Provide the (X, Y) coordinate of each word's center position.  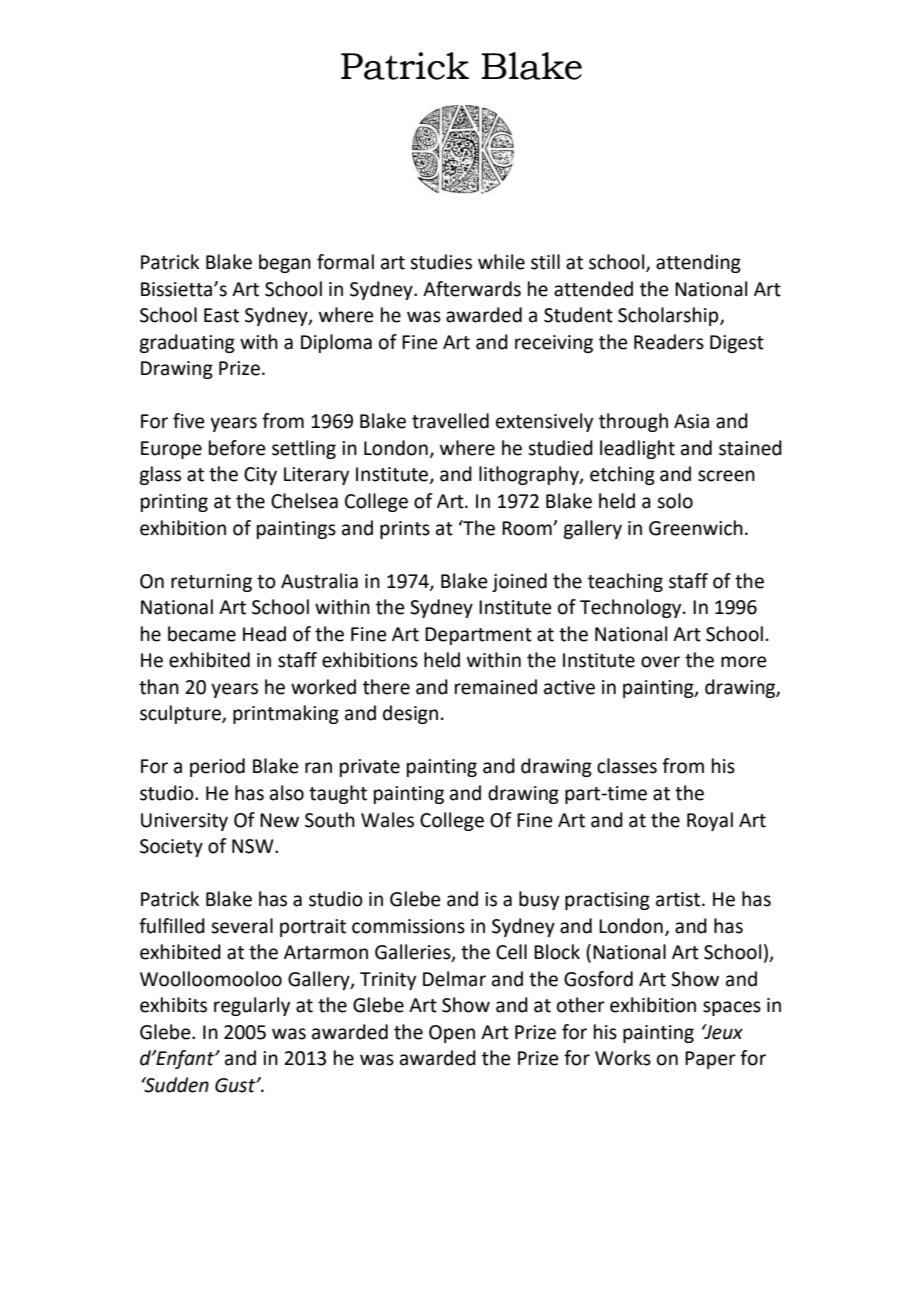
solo (675, 501)
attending (698, 263)
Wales (387, 820)
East (221, 315)
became (202, 634)
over (660, 662)
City (260, 476)
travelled (450, 421)
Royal (710, 821)
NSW (254, 846)
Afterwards (472, 289)
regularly (252, 1006)
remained (496, 687)
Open (452, 1034)
